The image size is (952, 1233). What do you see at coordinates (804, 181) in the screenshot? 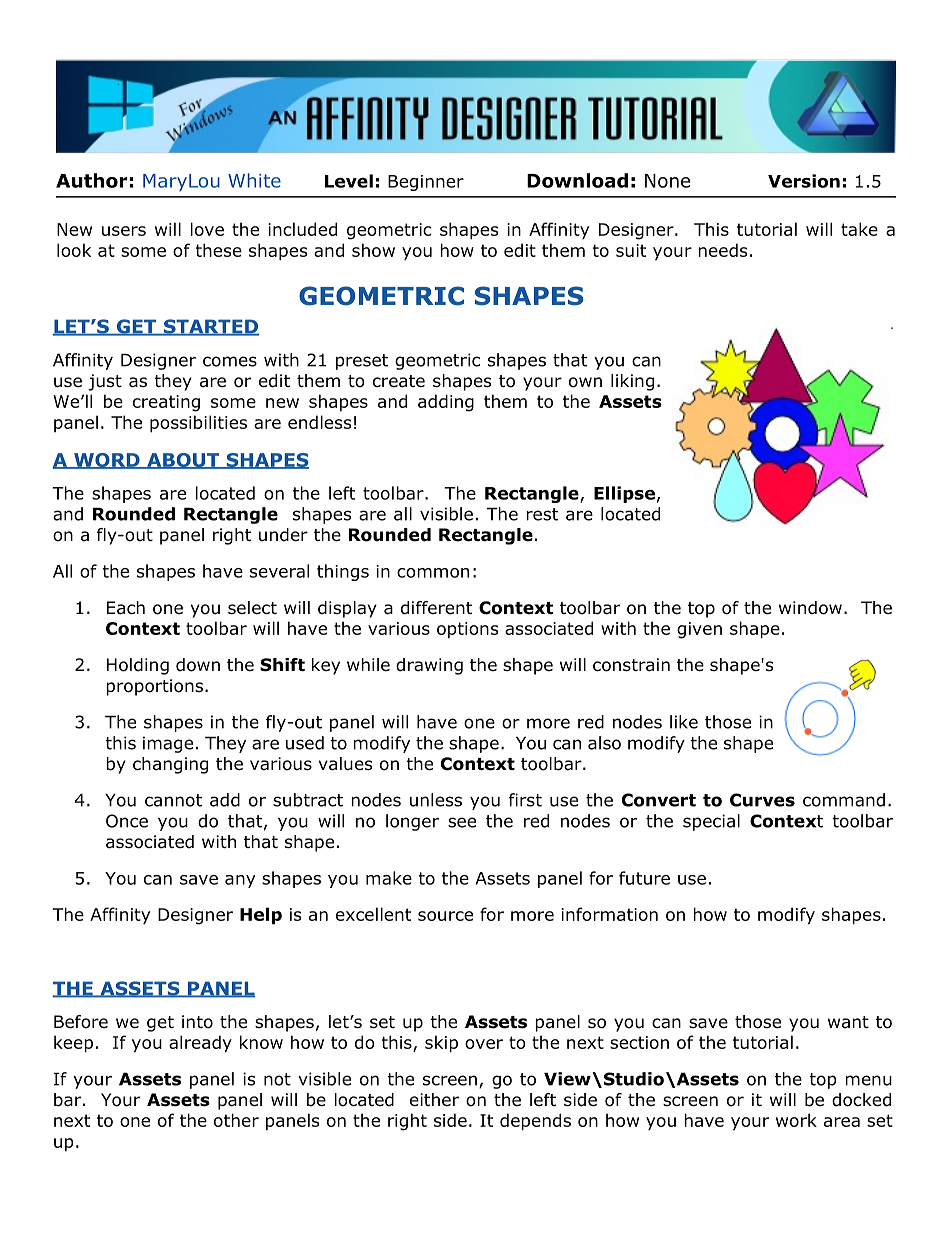
I see `Version` at bounding box center [804, 181].
